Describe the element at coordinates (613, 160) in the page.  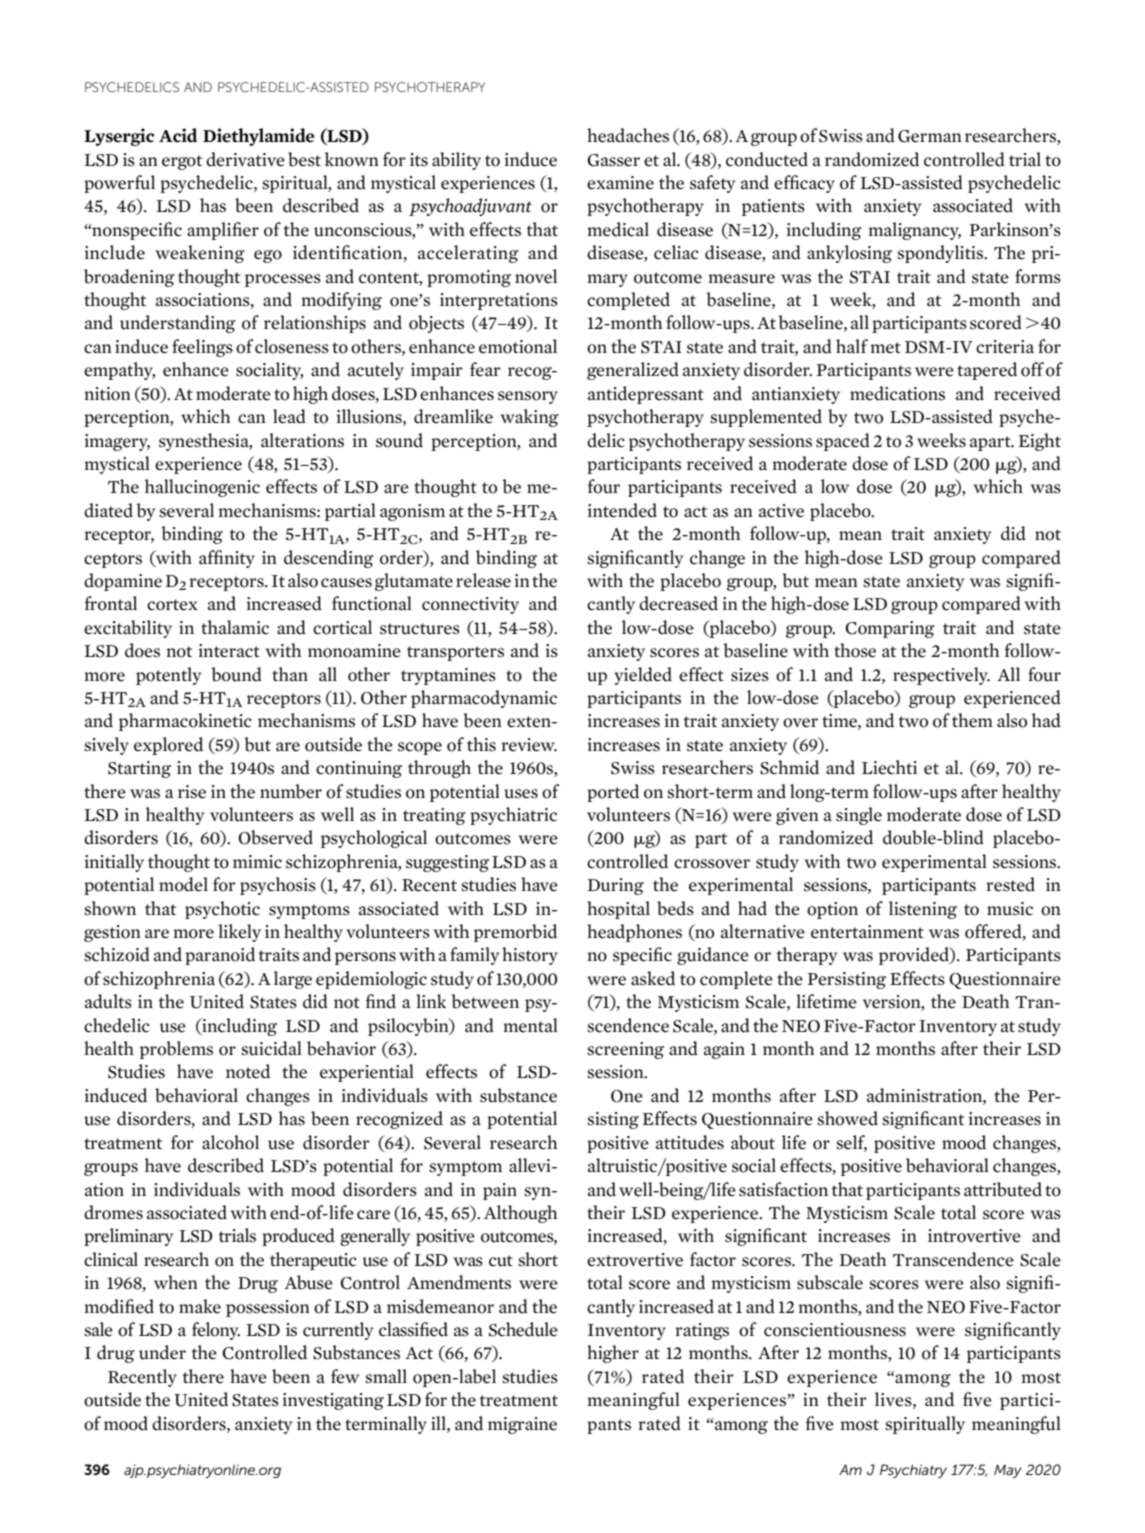
I see `Gasser` at that location.
